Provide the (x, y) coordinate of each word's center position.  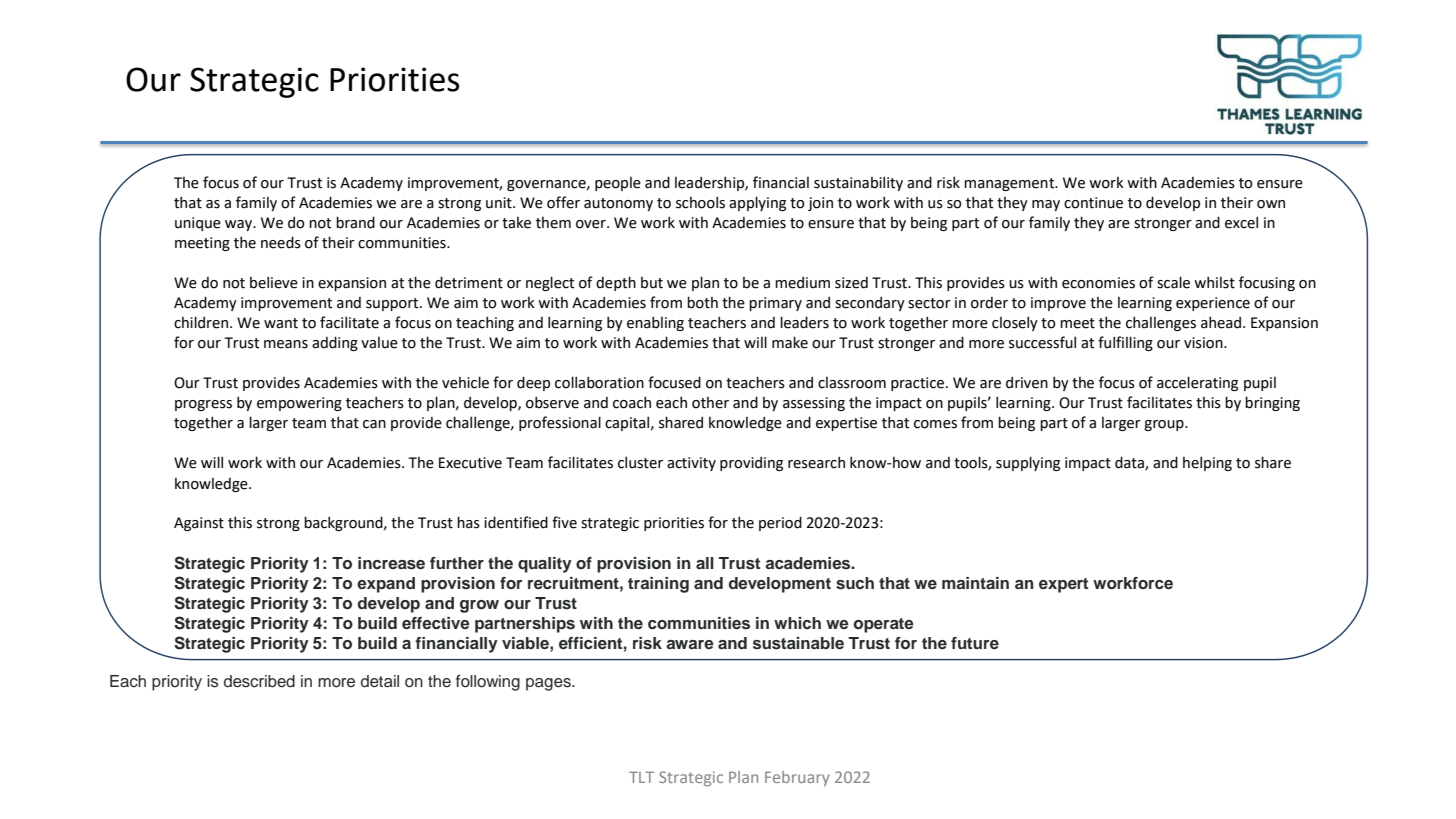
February (797, 778)
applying (757, 203)
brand (355, 222)
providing (751, 464)
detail (380, 681)
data (1130, 463)
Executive (470, 463)
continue (1093, 203)
